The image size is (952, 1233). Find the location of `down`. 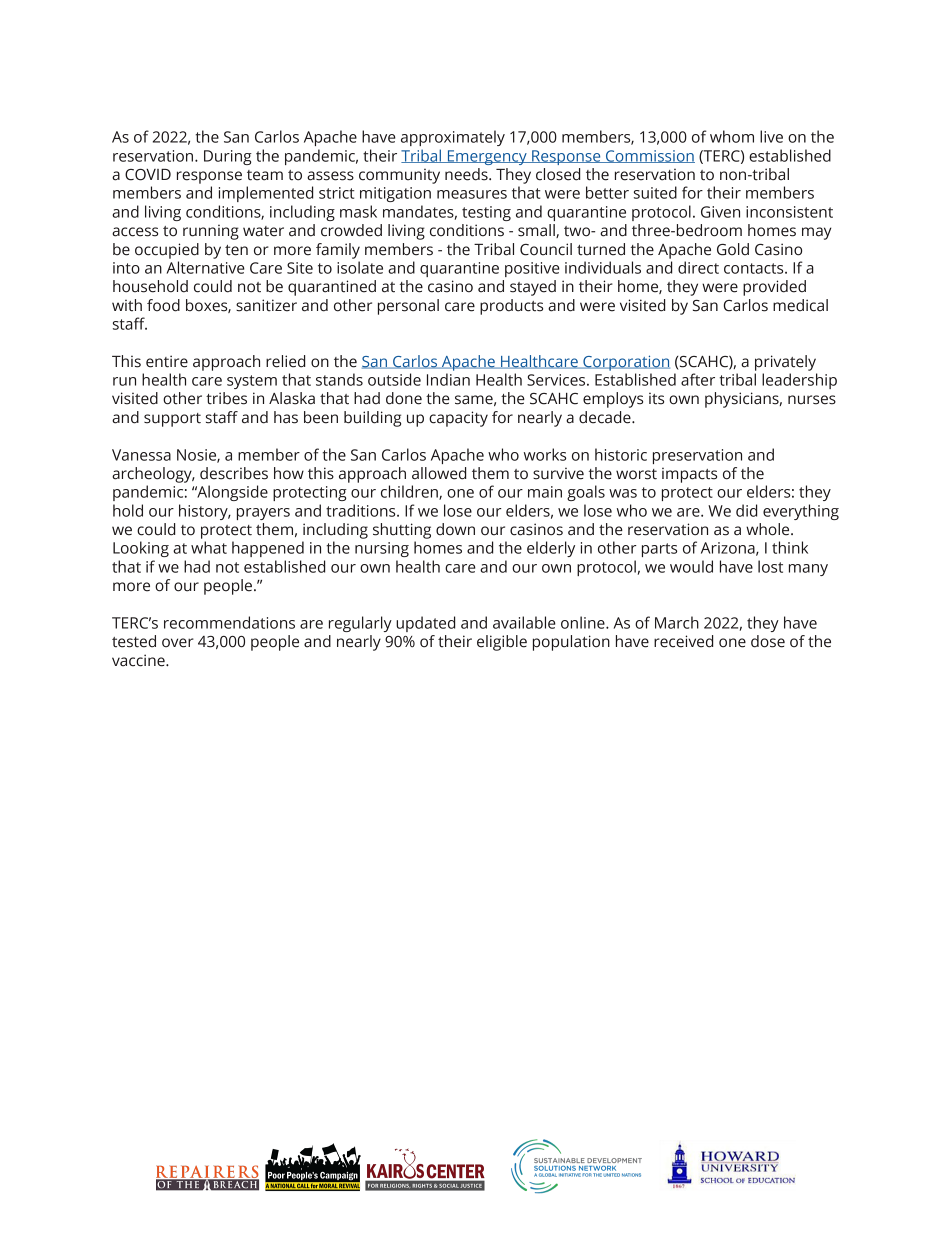

down is located at coordinates (455, 529).
